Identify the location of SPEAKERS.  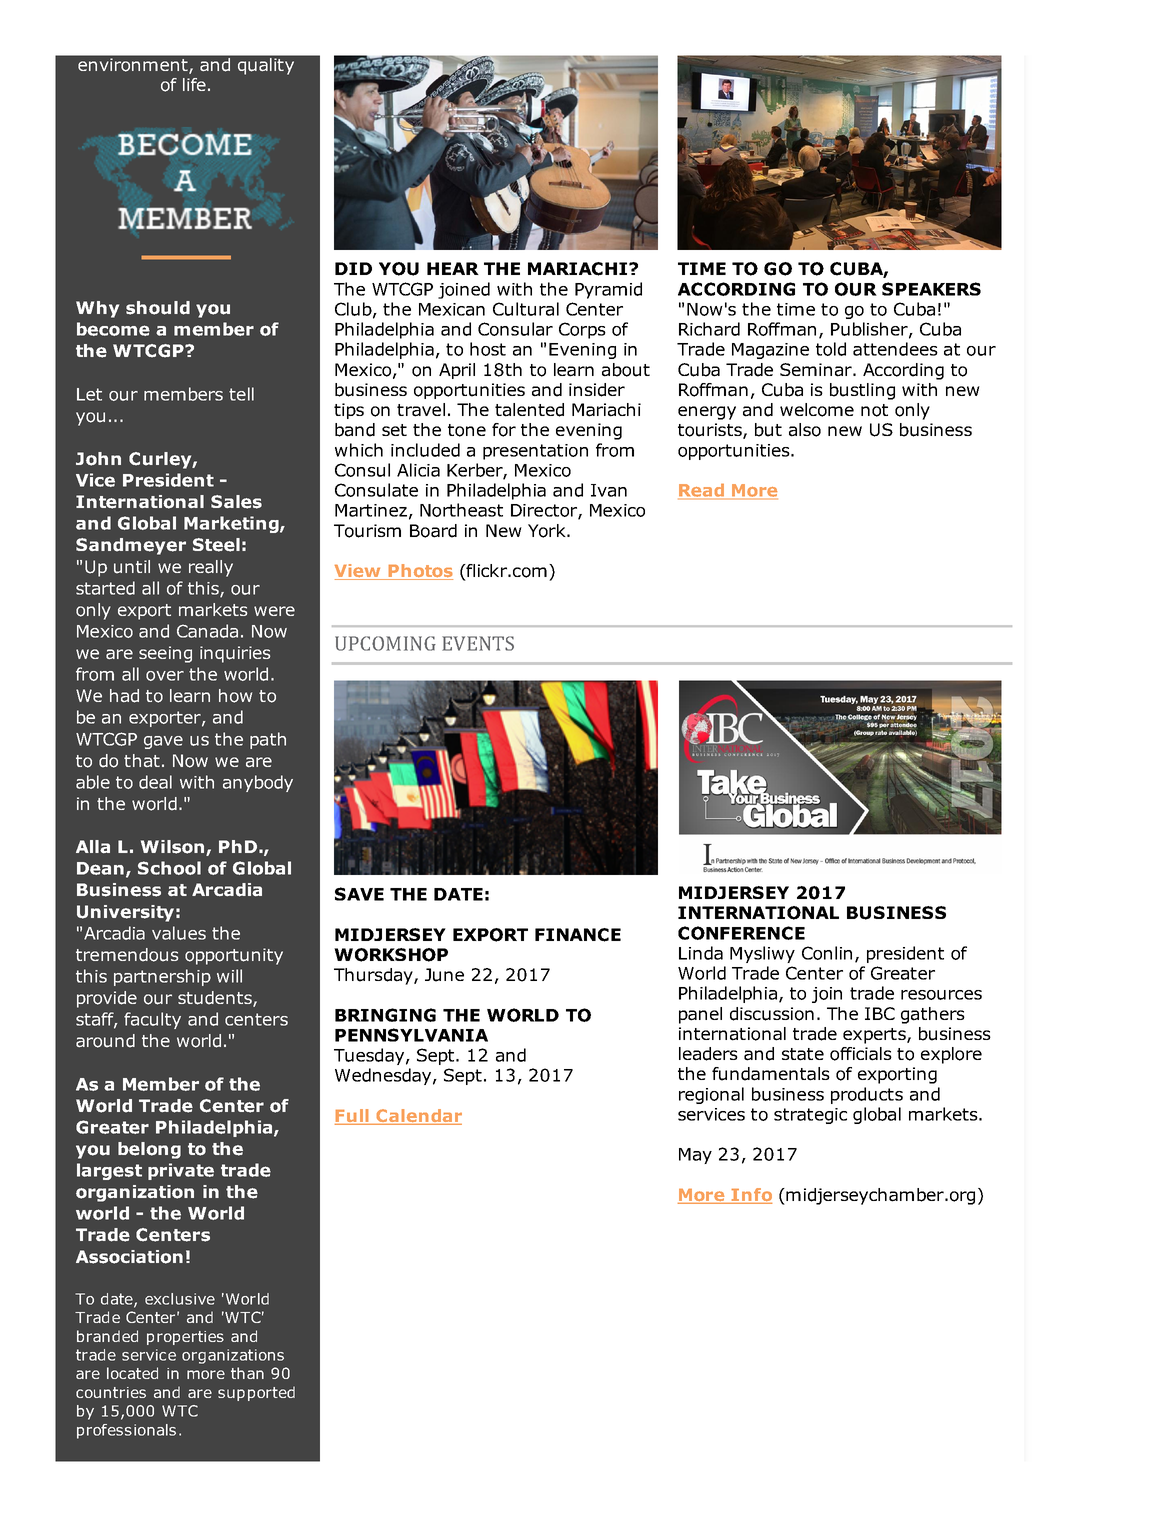
(931, 289).
